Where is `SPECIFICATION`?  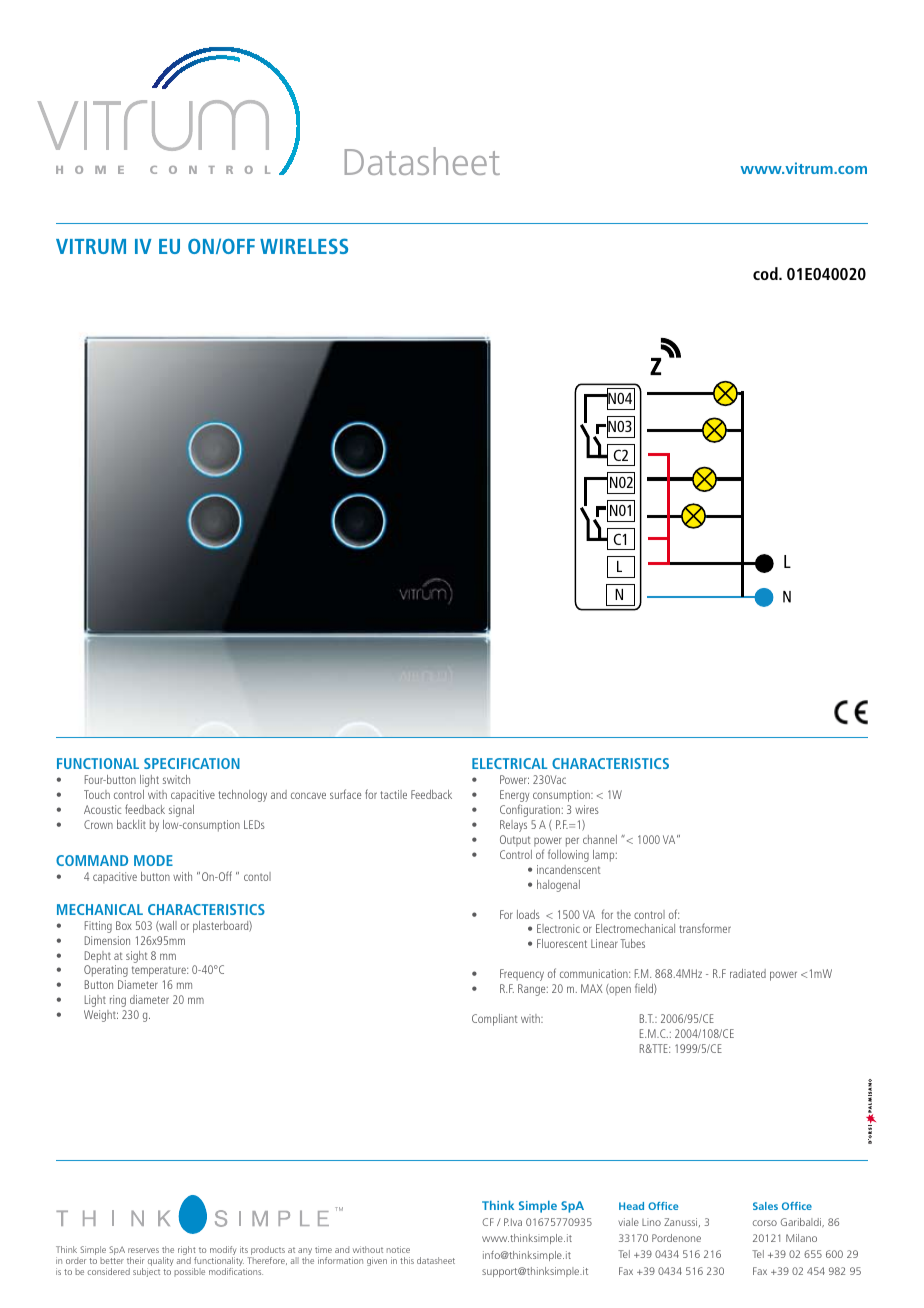
SPECIFICATION is located at coordinates (192, 763).
